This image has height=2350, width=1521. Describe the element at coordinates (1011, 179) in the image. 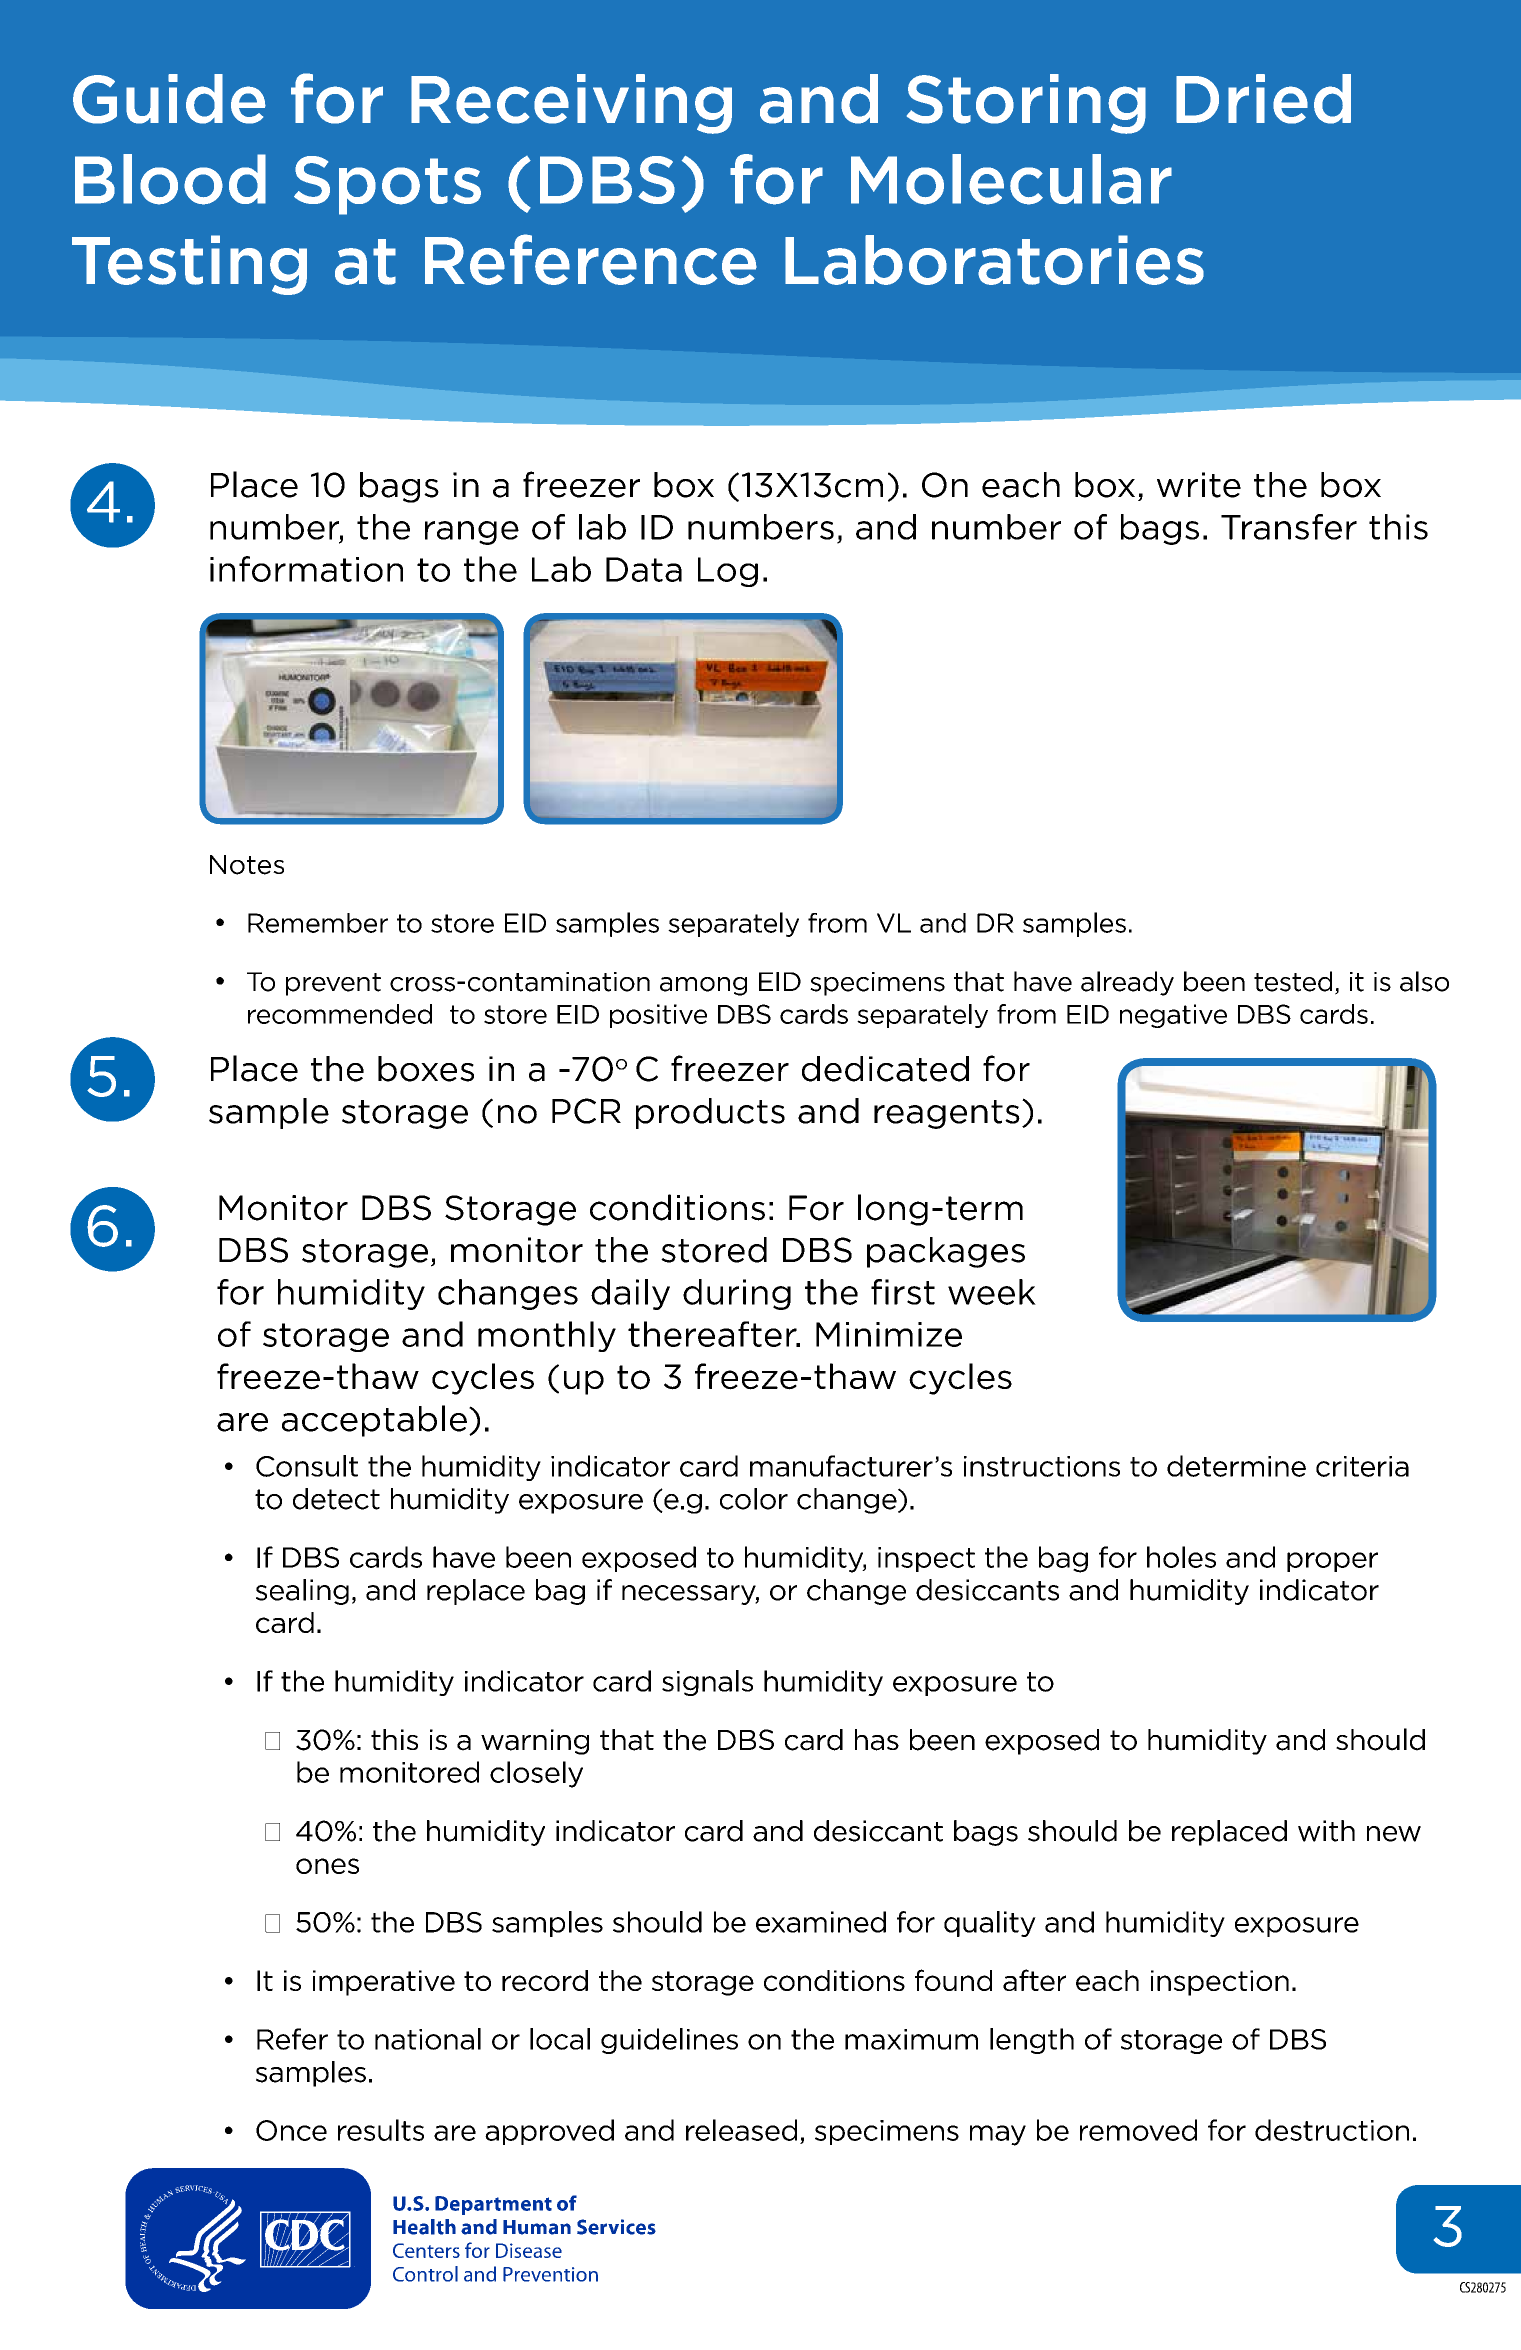

I see `Molecular` at that location.
